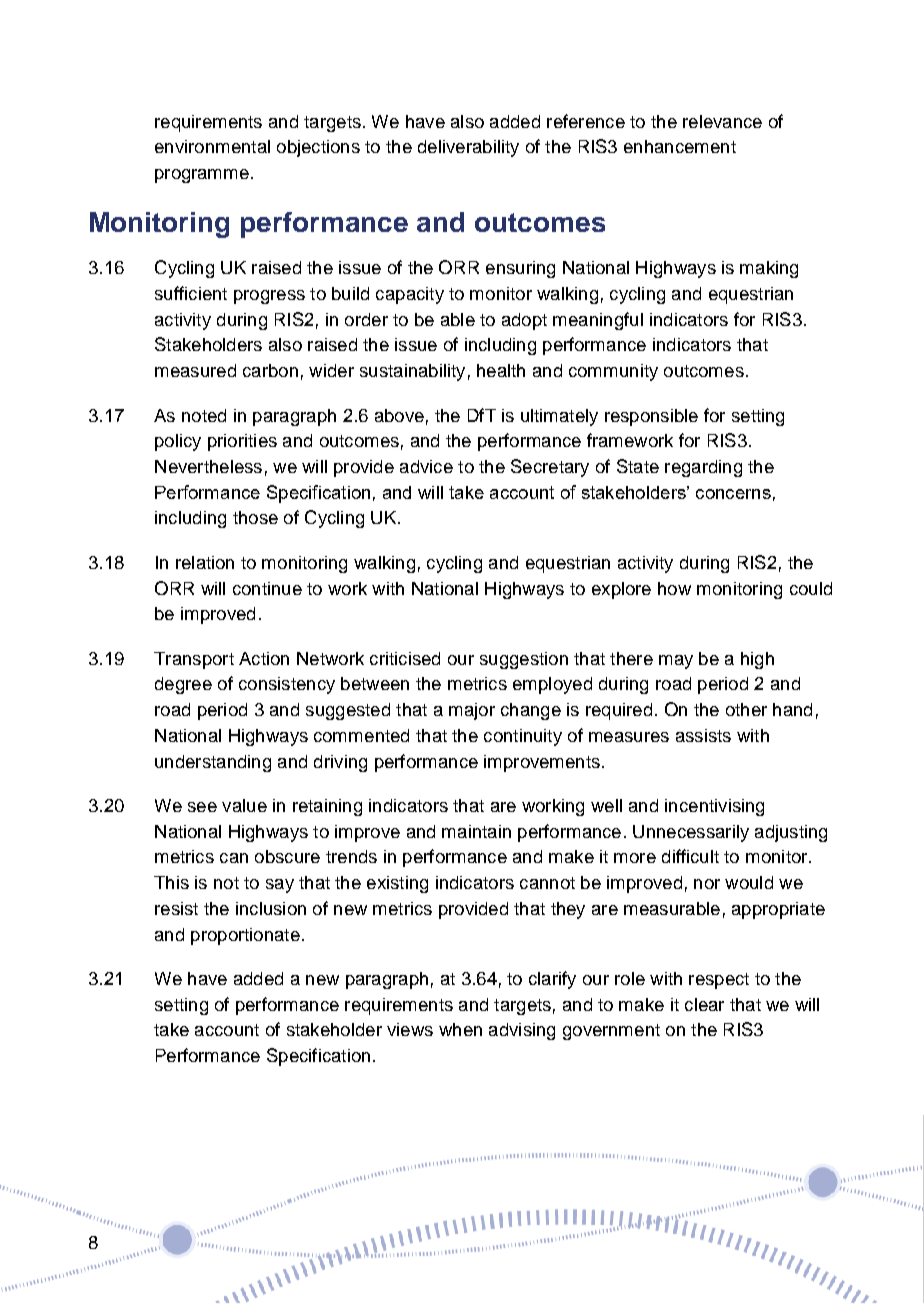  Describe the element at coordinates (524, 660) in the document. I see `suggestion` at that location.
